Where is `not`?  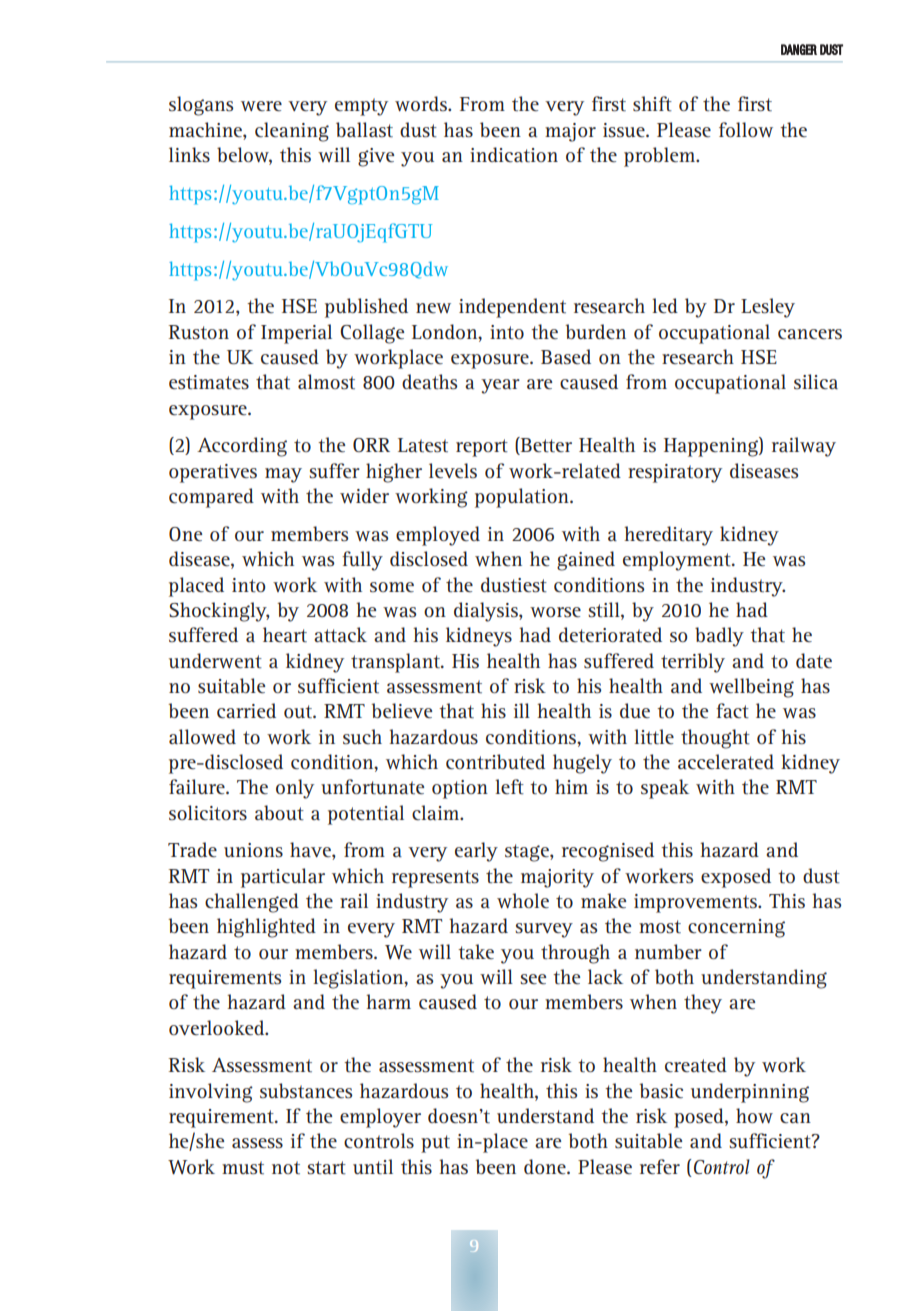
not is located at coordinates (286, 1167).
